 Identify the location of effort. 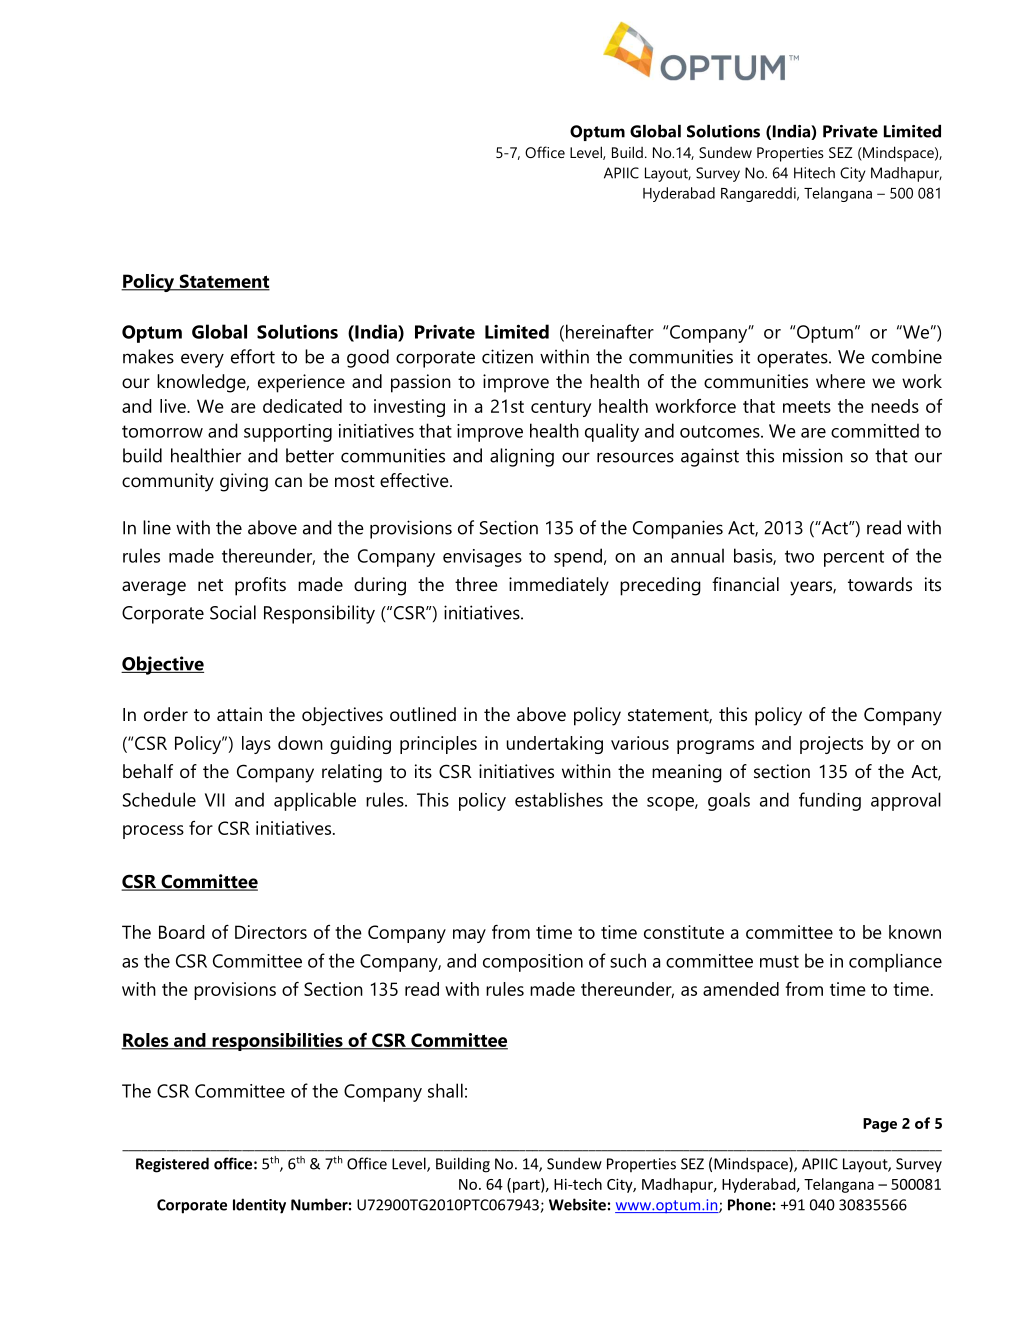
(253, 356).
